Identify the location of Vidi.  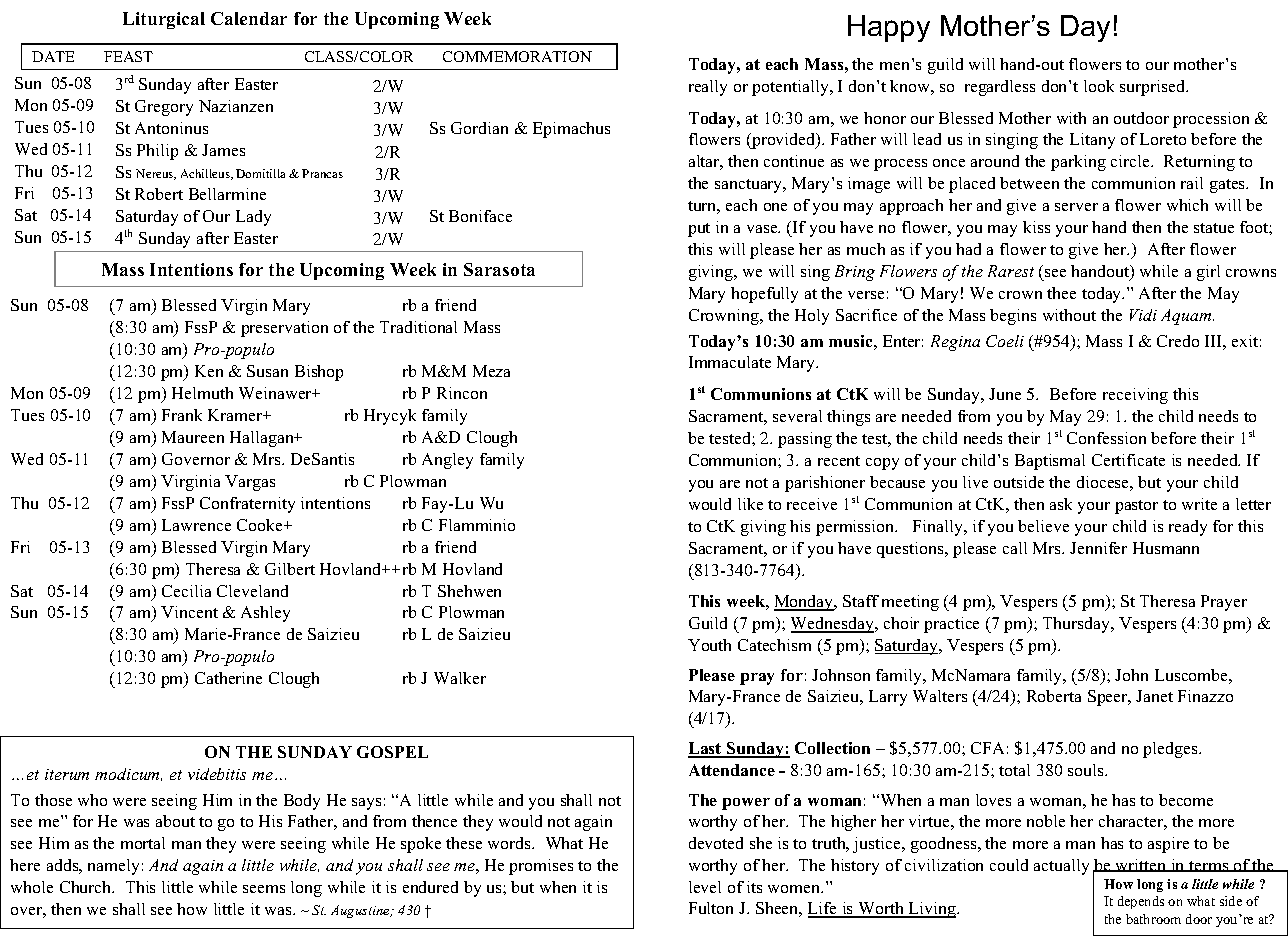
(1143, 315).
